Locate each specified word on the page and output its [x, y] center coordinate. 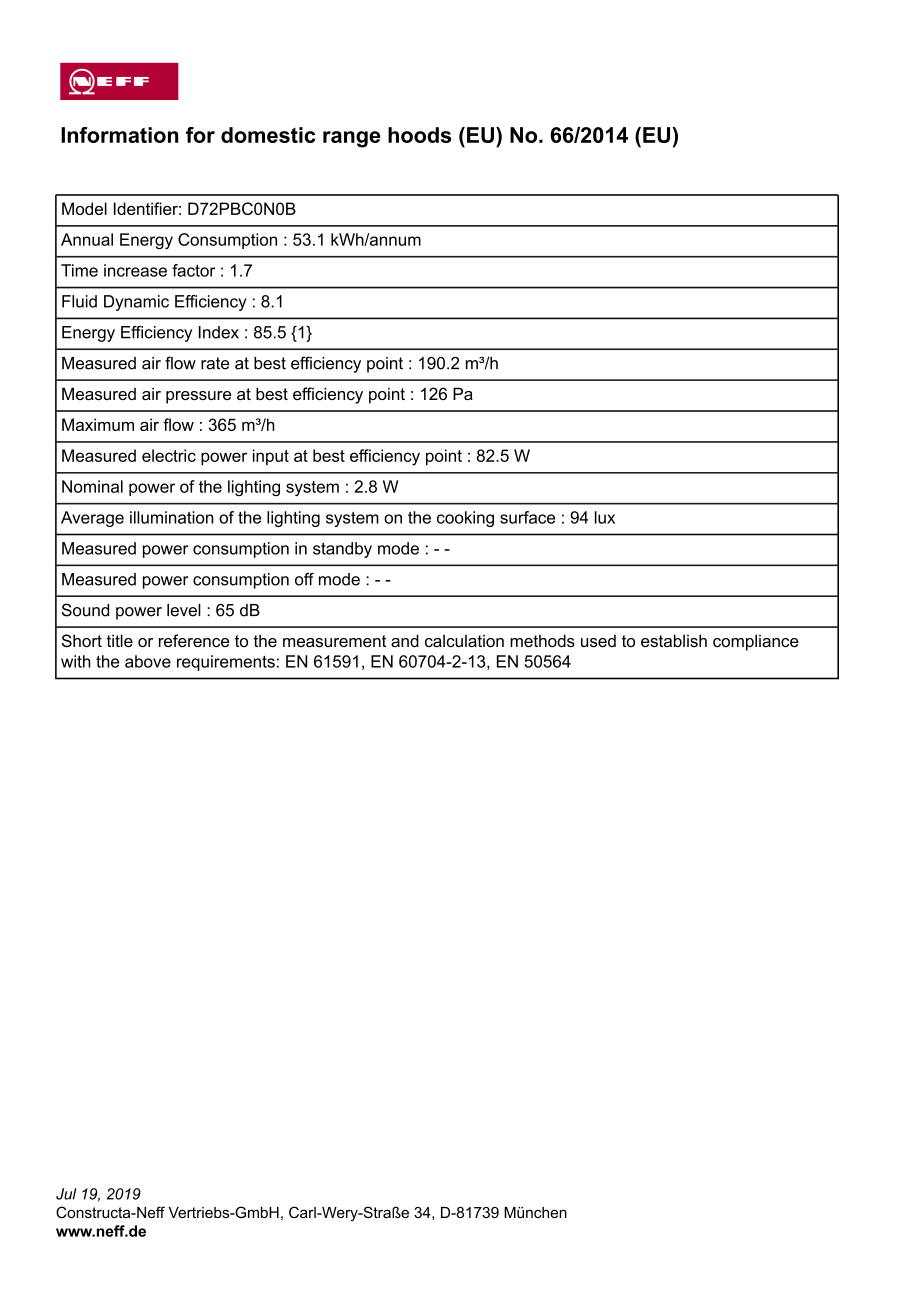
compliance [756, 642]
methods [542, 640]
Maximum [98, 424]
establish [674, 640]
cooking [465, 519]
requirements [226, 663]
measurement [334, 641]
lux [605, 517]
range [352, 139]
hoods [419, 135]
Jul [66, 1194]
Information [119, 135]
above [148, 661]
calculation [464, 640]
